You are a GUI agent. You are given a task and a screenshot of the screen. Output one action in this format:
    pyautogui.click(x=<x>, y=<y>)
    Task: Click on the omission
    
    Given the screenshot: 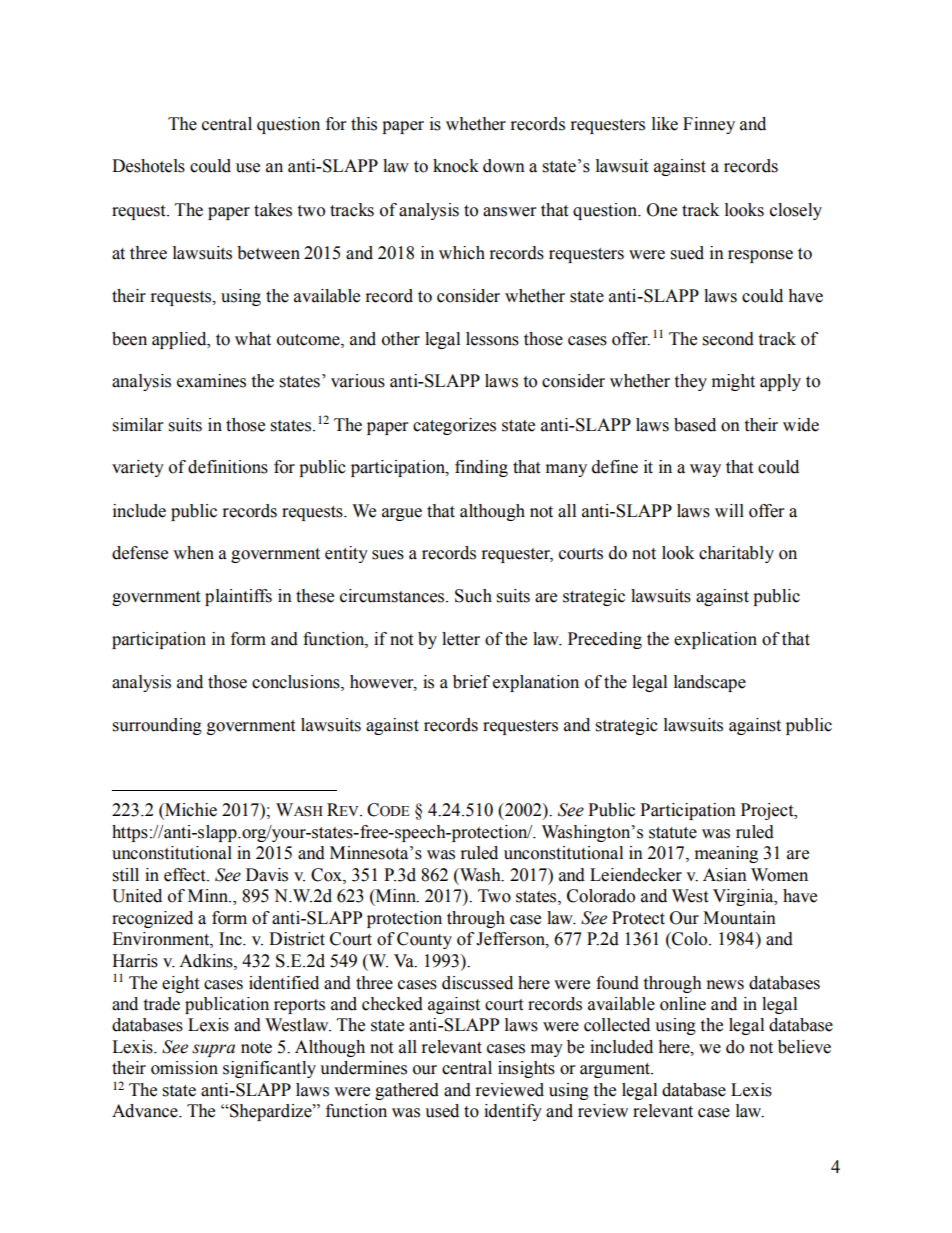 What is the action you would take?
    pyautogui.click(x=184, y=1068)
